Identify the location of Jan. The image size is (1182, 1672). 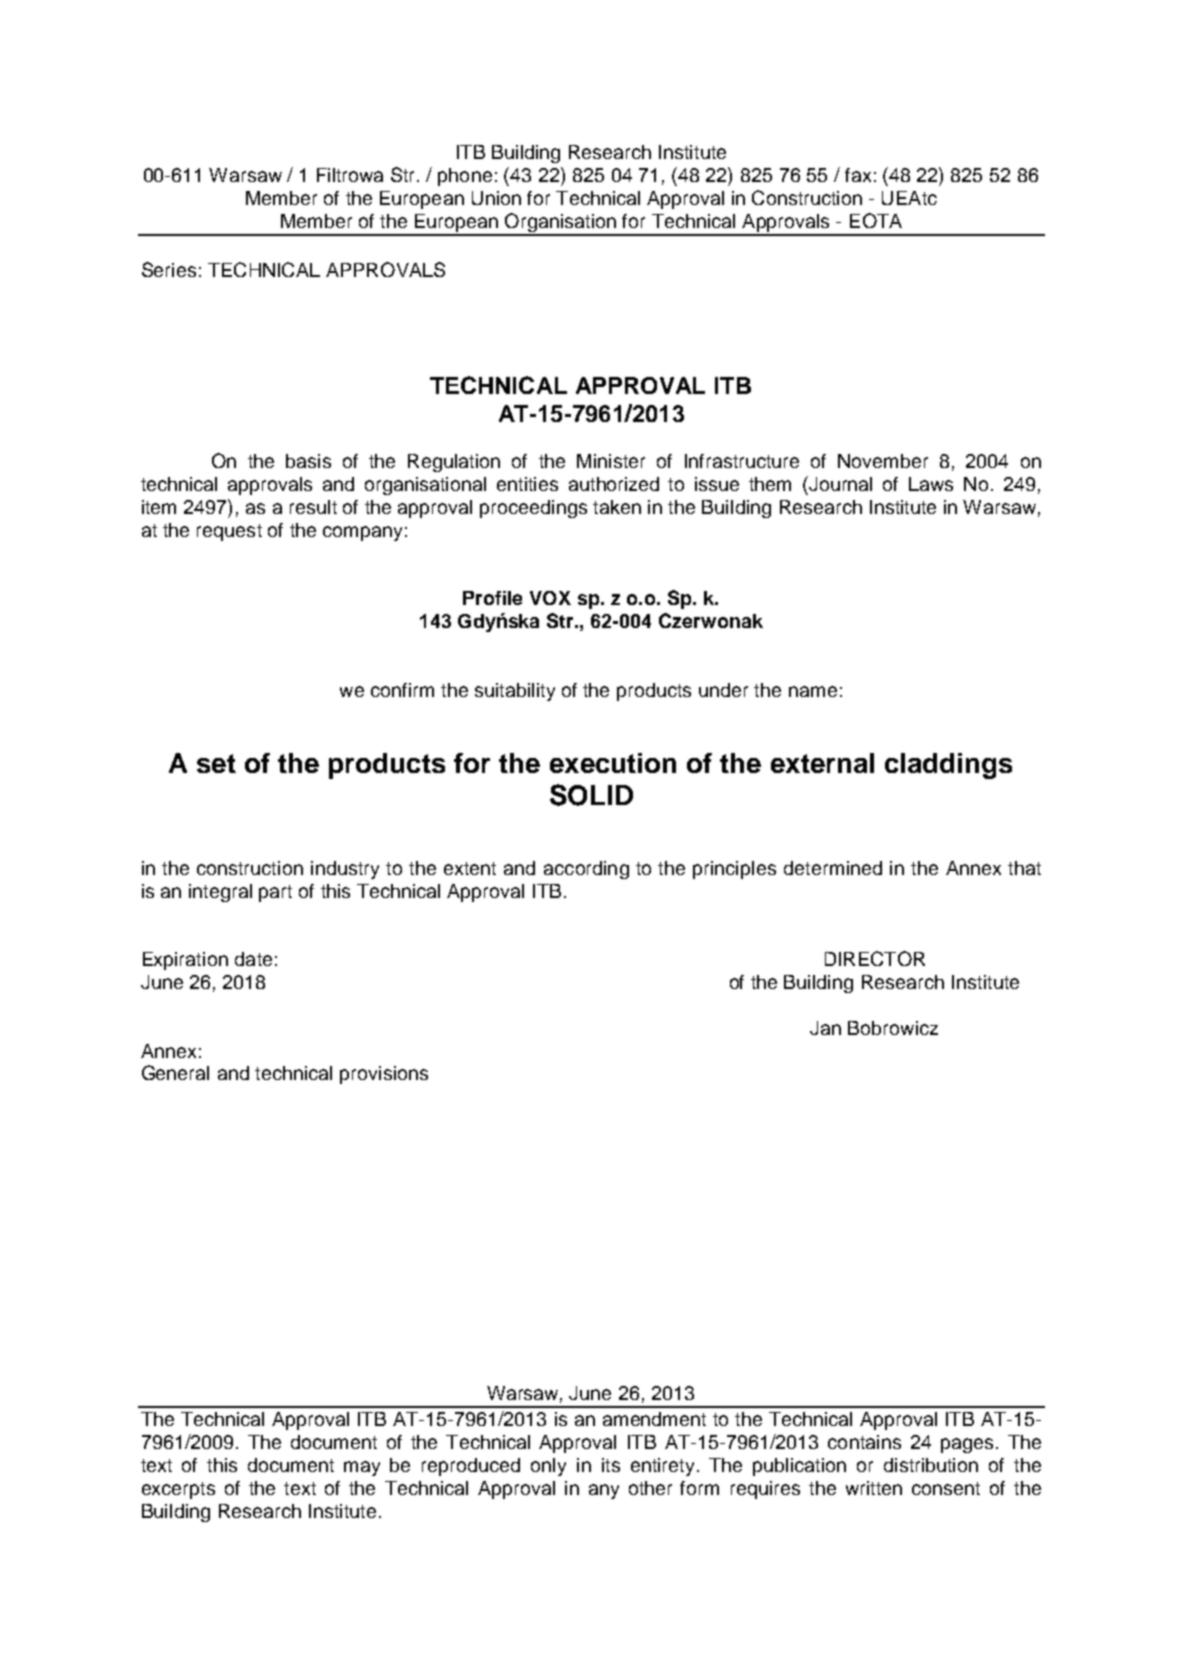
(825, 1028).
